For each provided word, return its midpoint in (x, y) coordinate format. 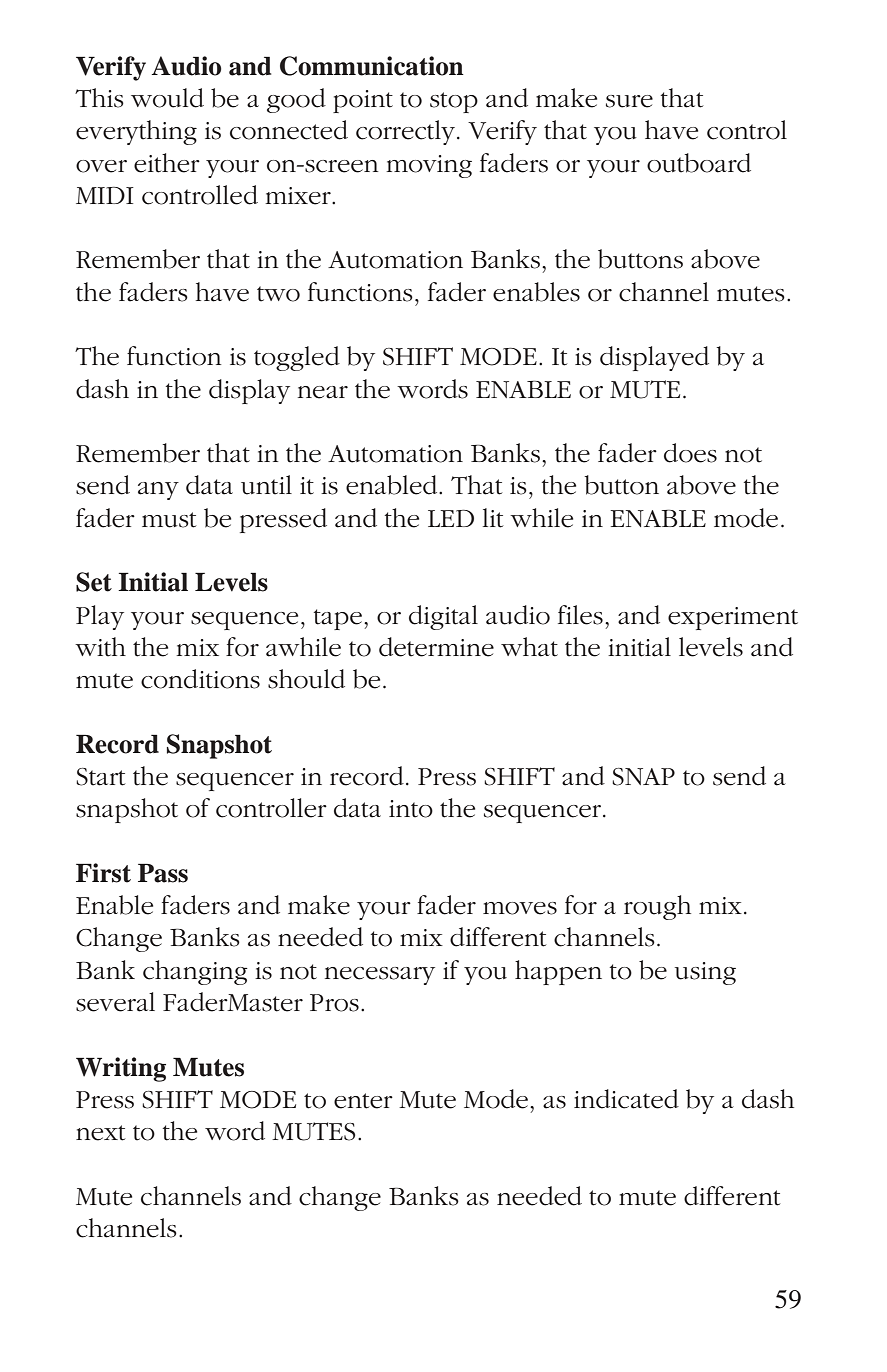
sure (629, 101)
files (580, 615)
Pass (163, 873)
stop (454, 102)
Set (94, 582)
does (690, 453)
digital (443, 617)
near (323, 392)
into (411, 809)
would (167, 98)
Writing (121, 1069)
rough (657, 907)
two (278, 294)
